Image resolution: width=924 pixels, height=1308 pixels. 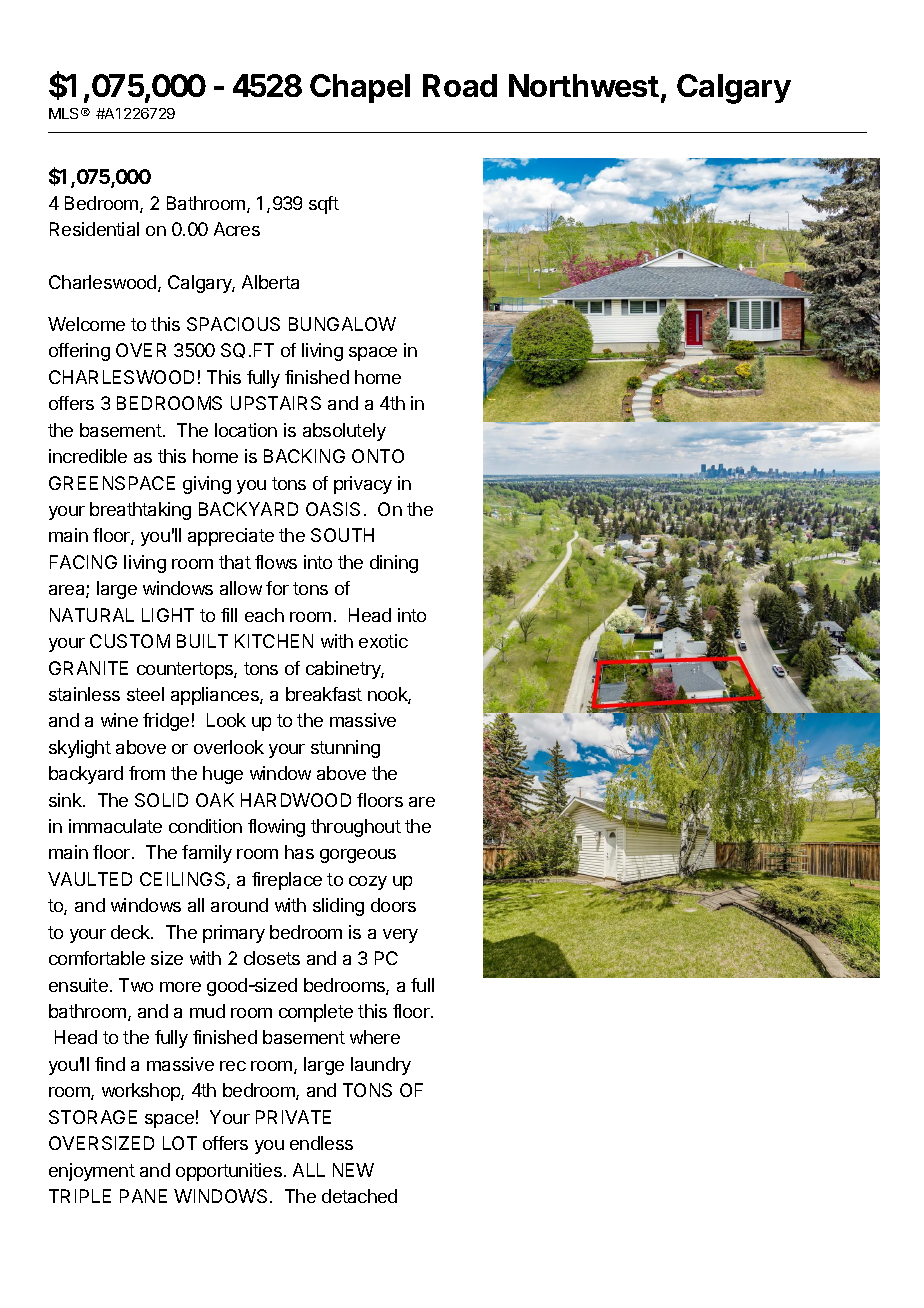 I want to click on Acres, so click(x=237, y=229).
